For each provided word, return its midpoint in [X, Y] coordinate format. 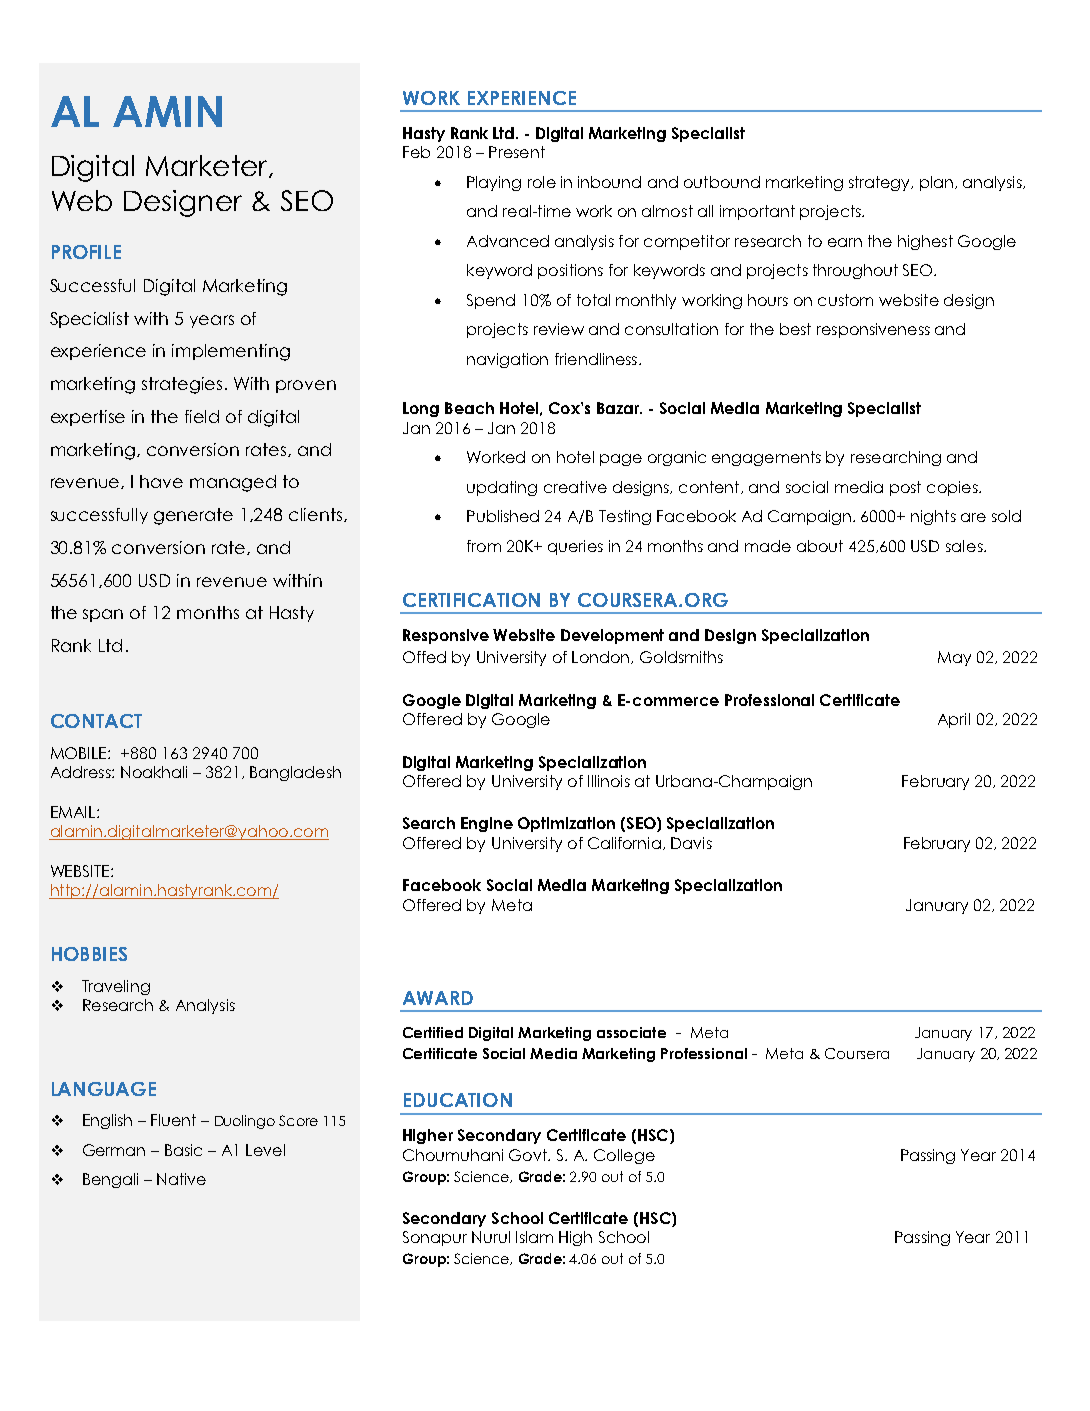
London [602, 657]
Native [181, 1179]
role [542, 182]
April [954, 720]
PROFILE [86, 252]
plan [936, 183]
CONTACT [96, 721]
